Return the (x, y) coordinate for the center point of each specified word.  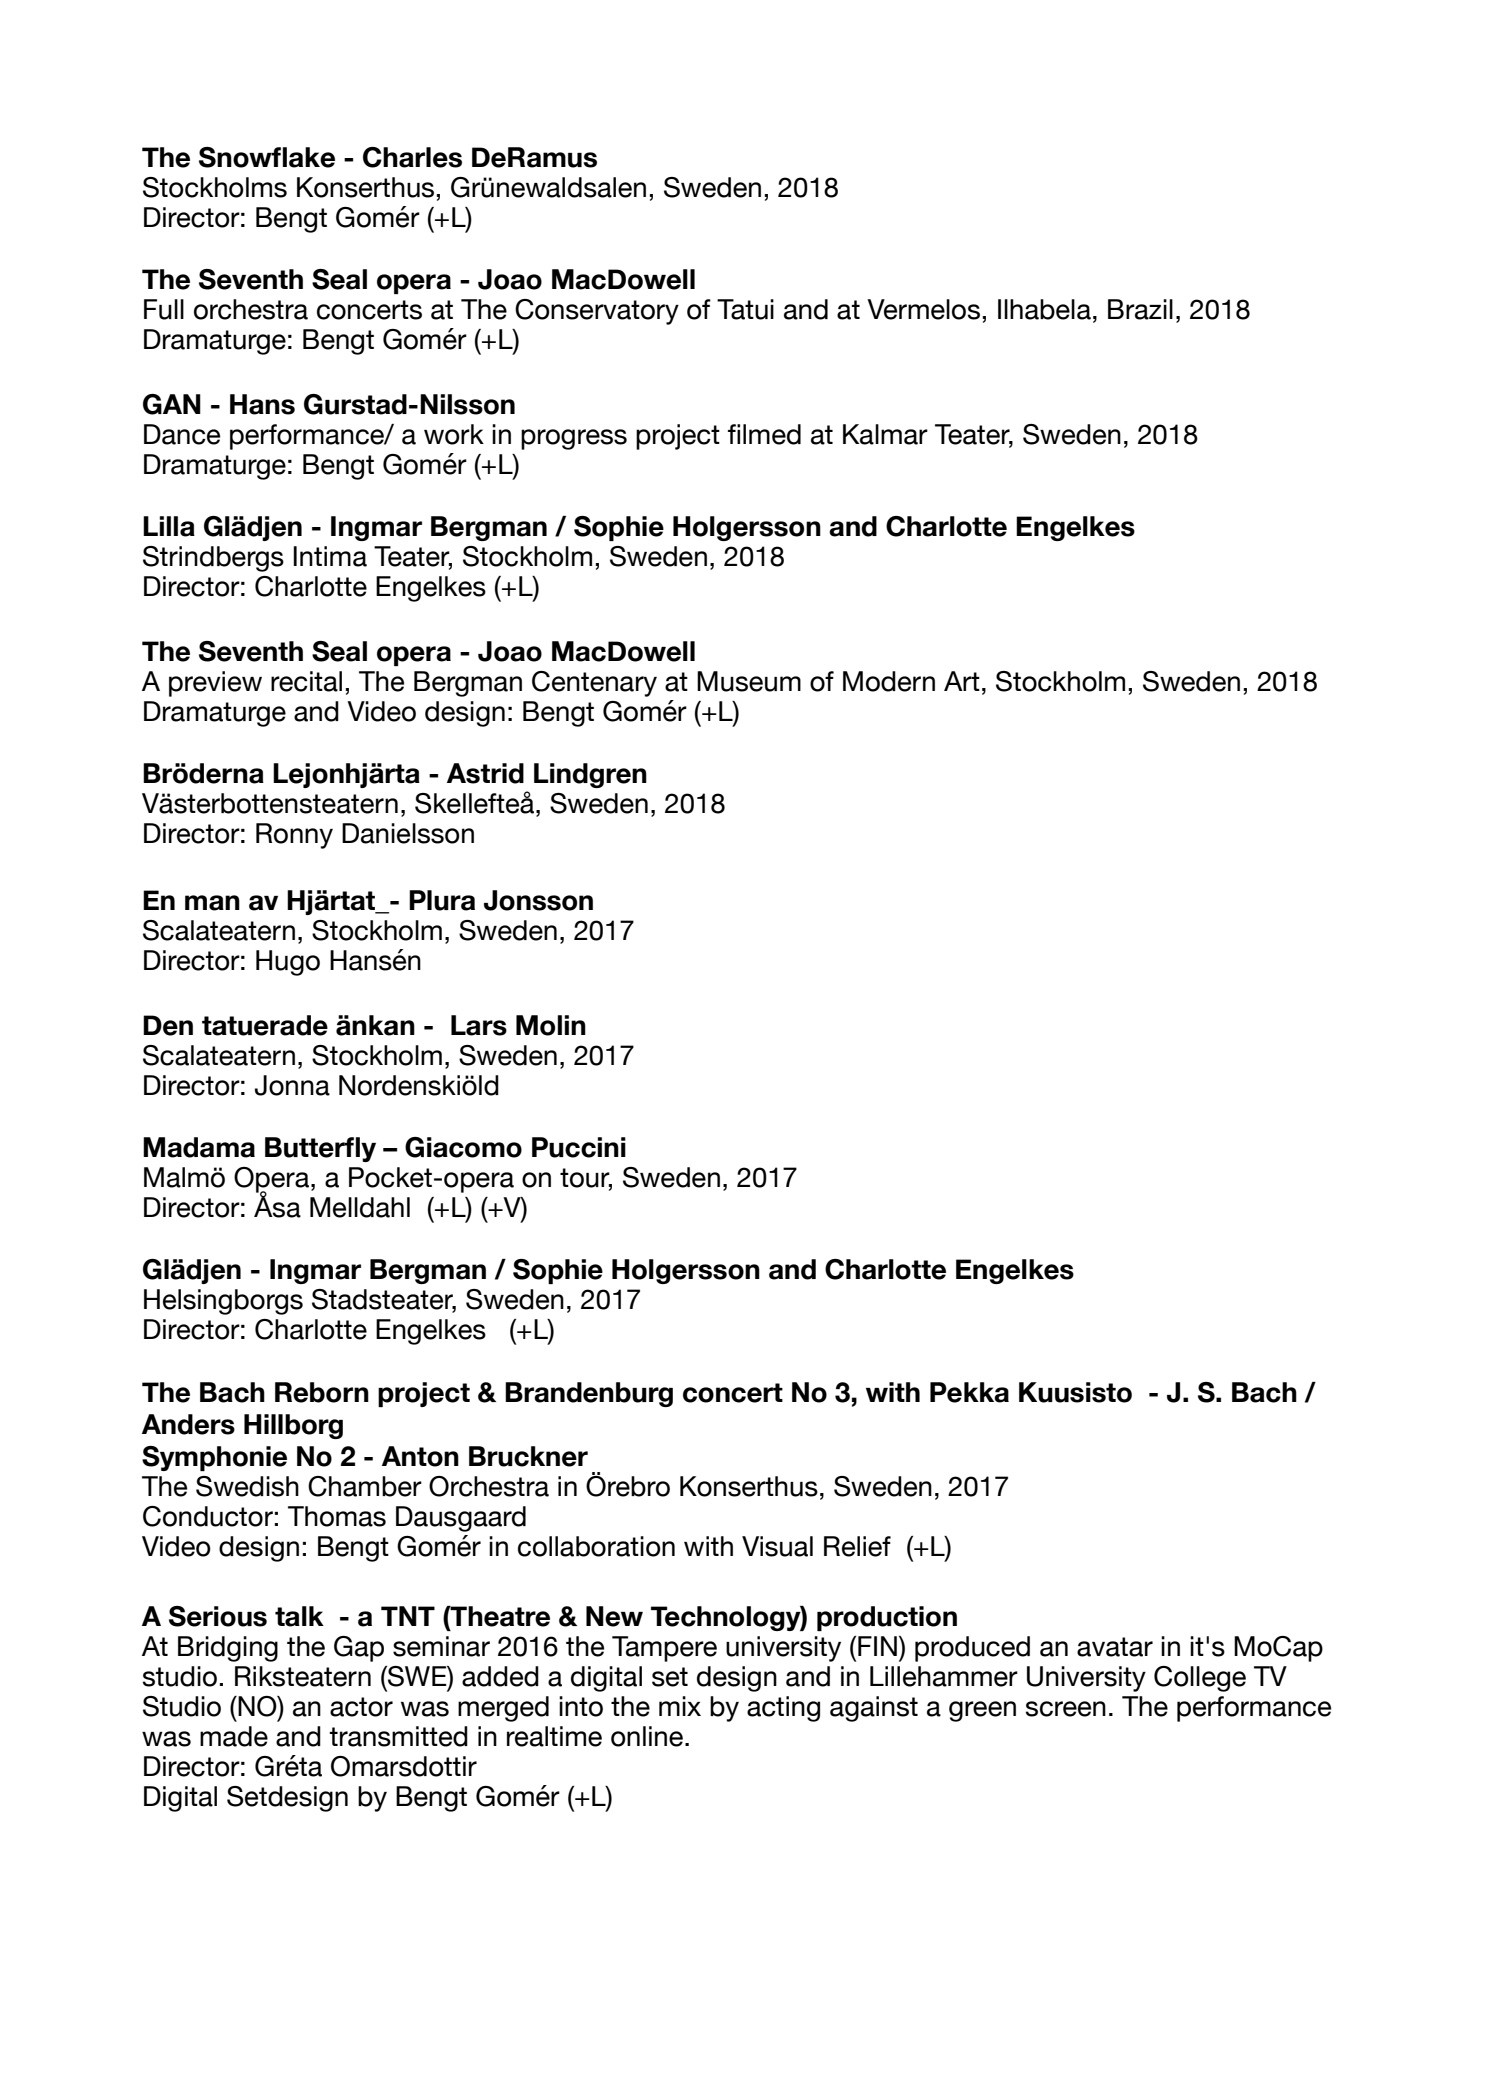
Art (962, 681)
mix (680, 1706)
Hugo (288, 963)
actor (361, 1707)
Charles (412, 157)
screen (1066, 1709)
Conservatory (597, 312)
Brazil (1140, 309)
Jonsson (538, 900)
